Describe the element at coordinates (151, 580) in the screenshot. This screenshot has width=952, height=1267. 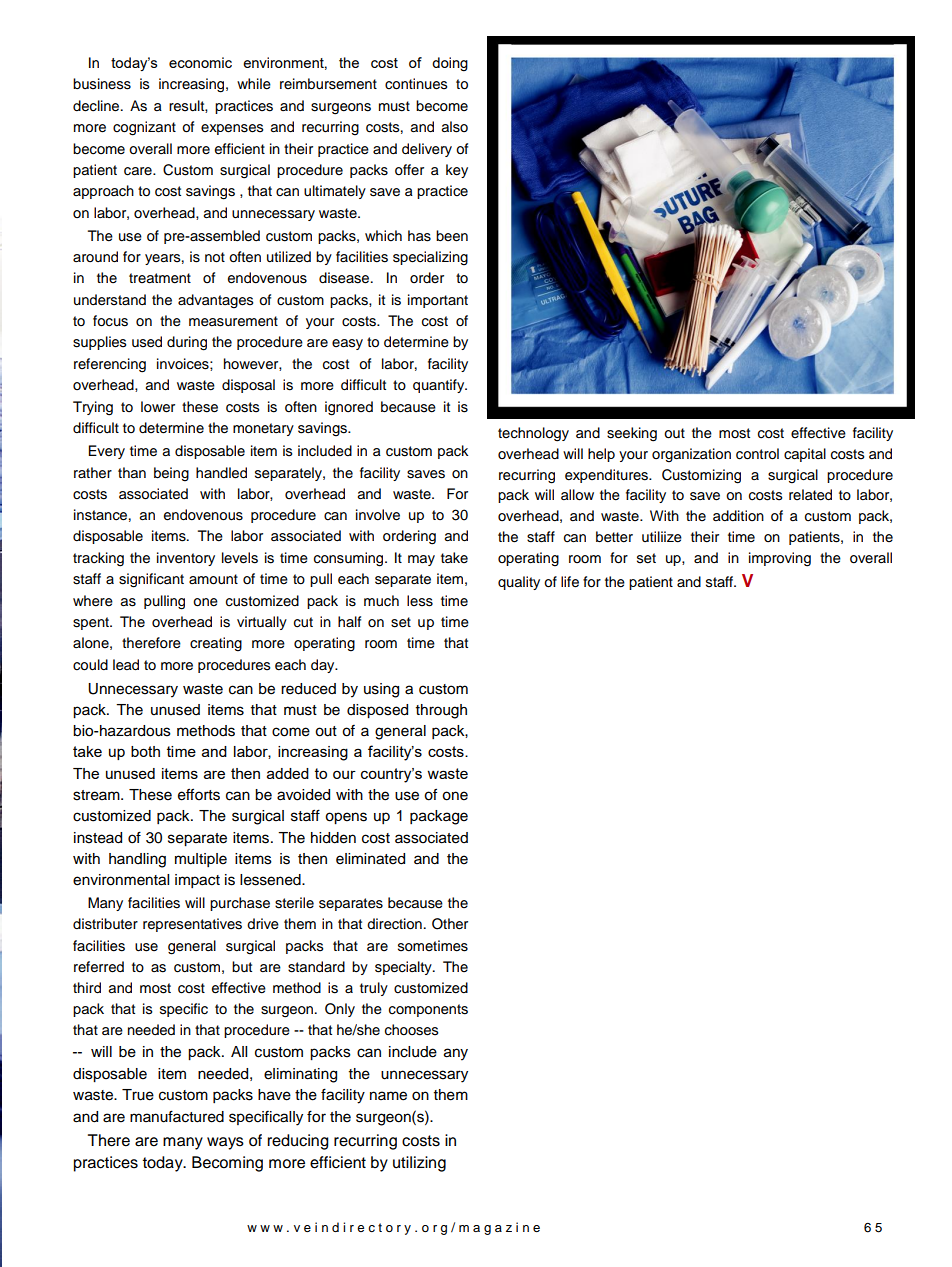
I see `significant` at that location.
